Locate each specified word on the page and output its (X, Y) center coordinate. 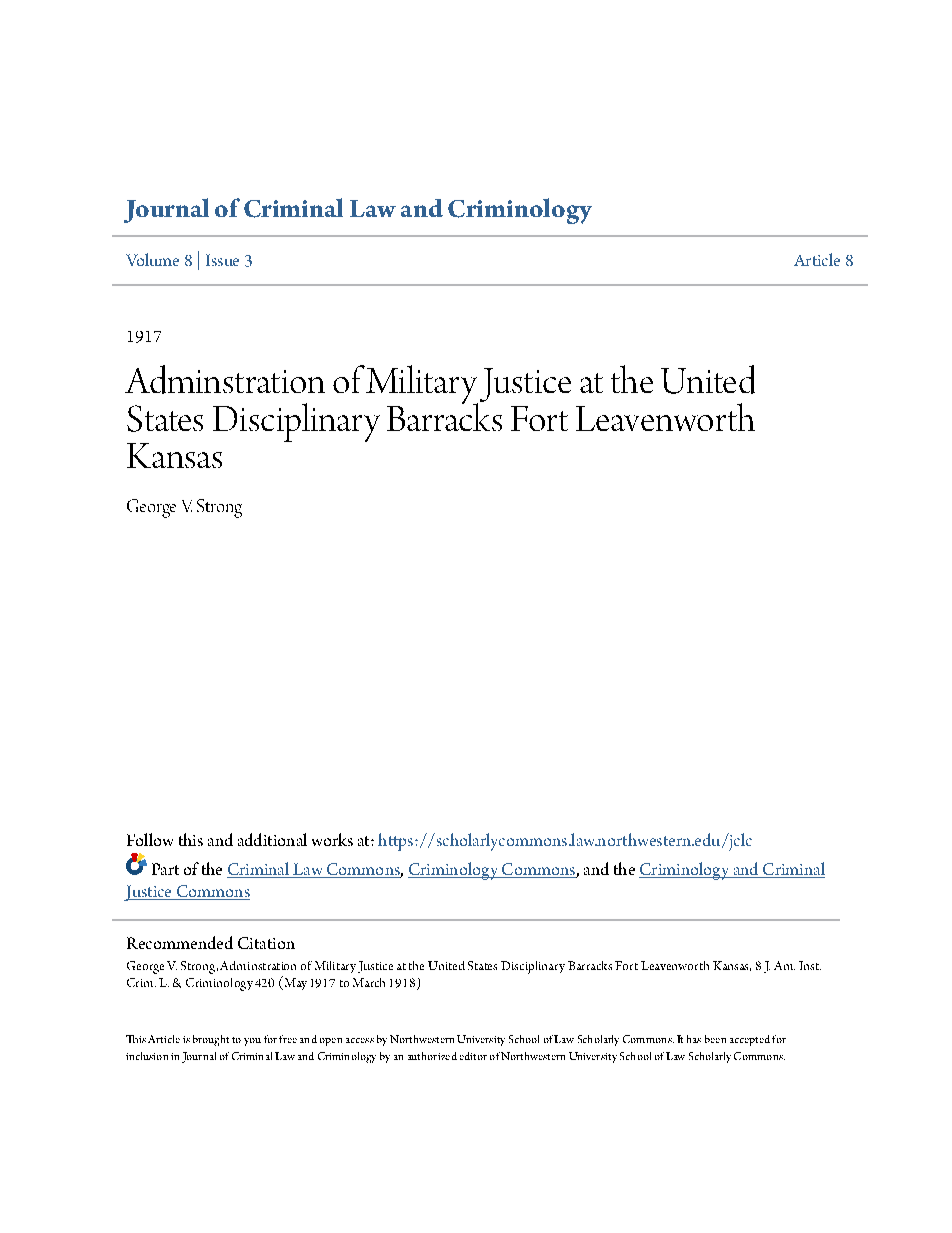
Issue (222, 260)
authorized (432, 1056)
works (332, 839)
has (694, 1039)
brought (211, 1040)
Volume (152, 259)
